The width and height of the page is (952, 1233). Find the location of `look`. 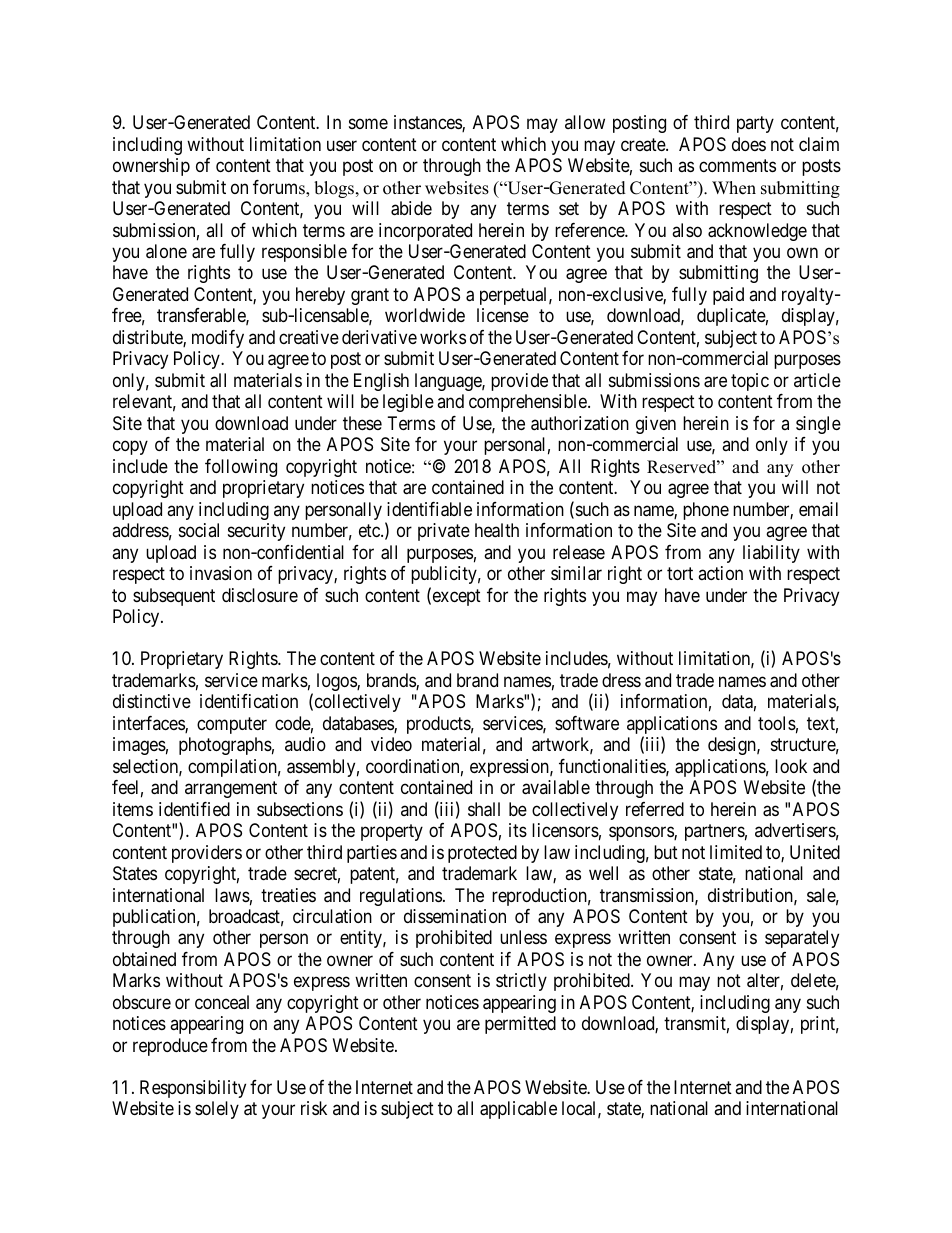

look is located at coordinates (791, 766).
